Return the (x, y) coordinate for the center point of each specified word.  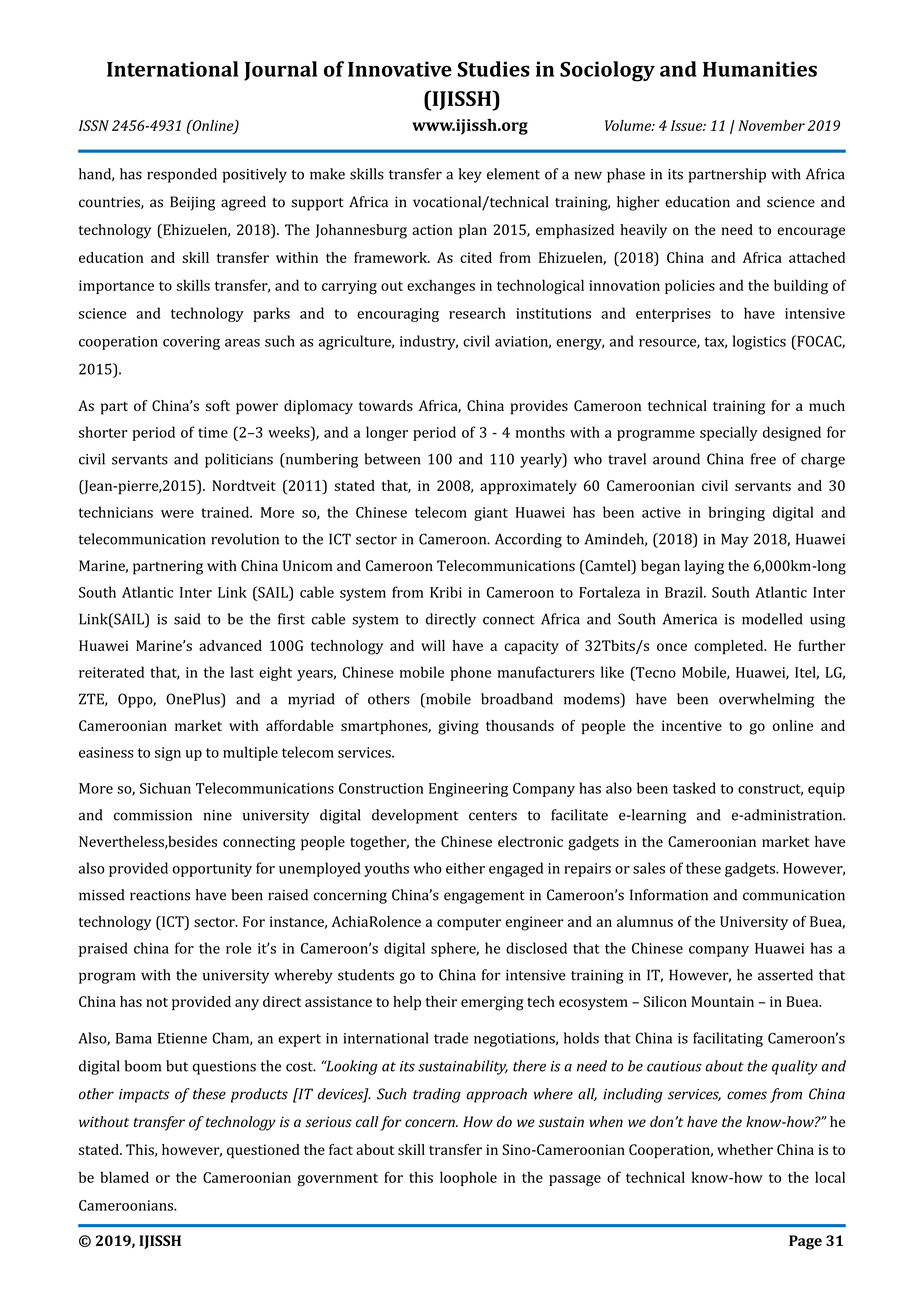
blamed (124, 1177)
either (465, 868)
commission (153, 815)
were (177, 514)
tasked (694, 788)
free (763, 459)
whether (745, 1149)
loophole (468, 1178)
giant (491, 514)
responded (182, 175)
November (771, 125)
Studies (493, 69)
